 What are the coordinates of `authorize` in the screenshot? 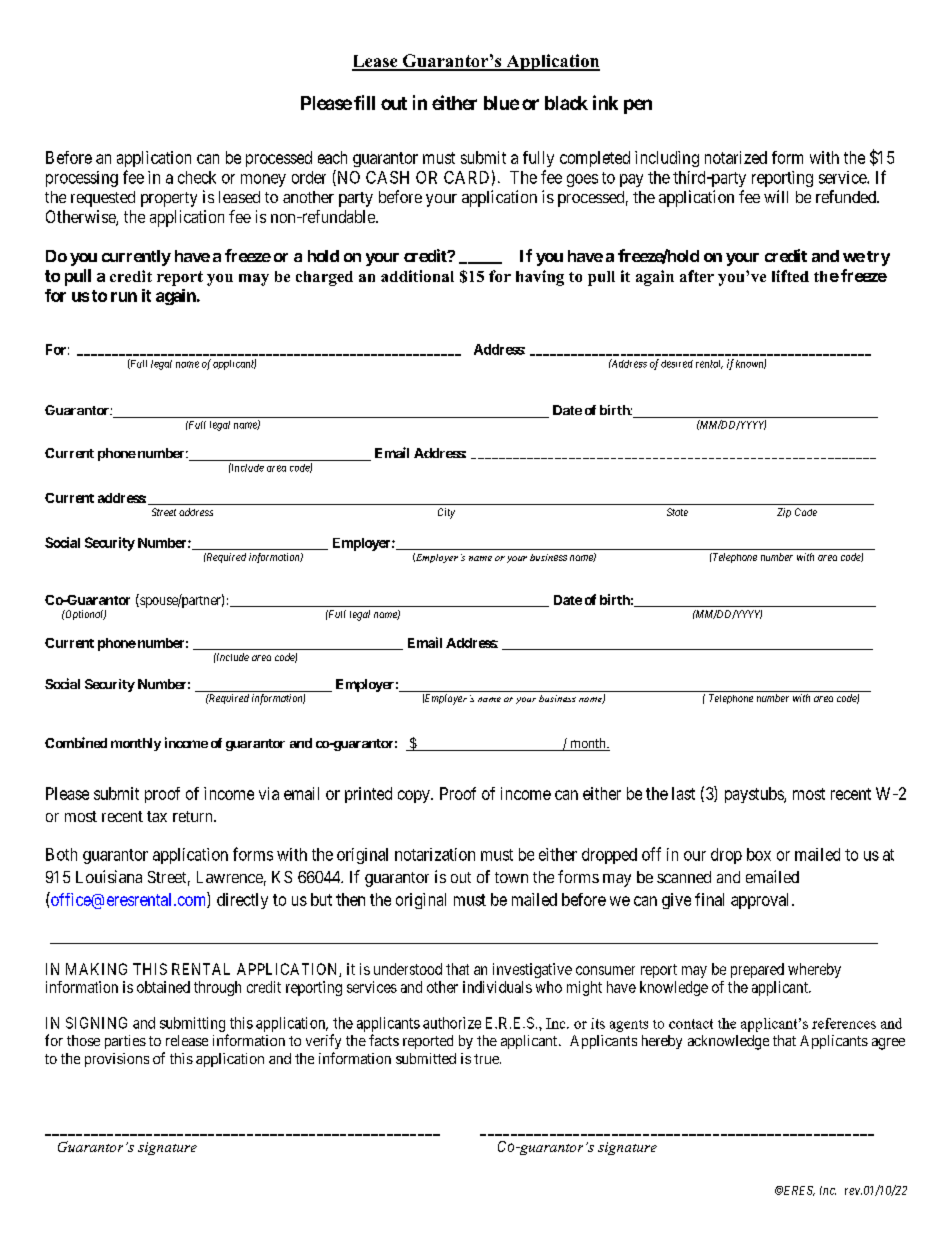 It's located at (452, 1023).
